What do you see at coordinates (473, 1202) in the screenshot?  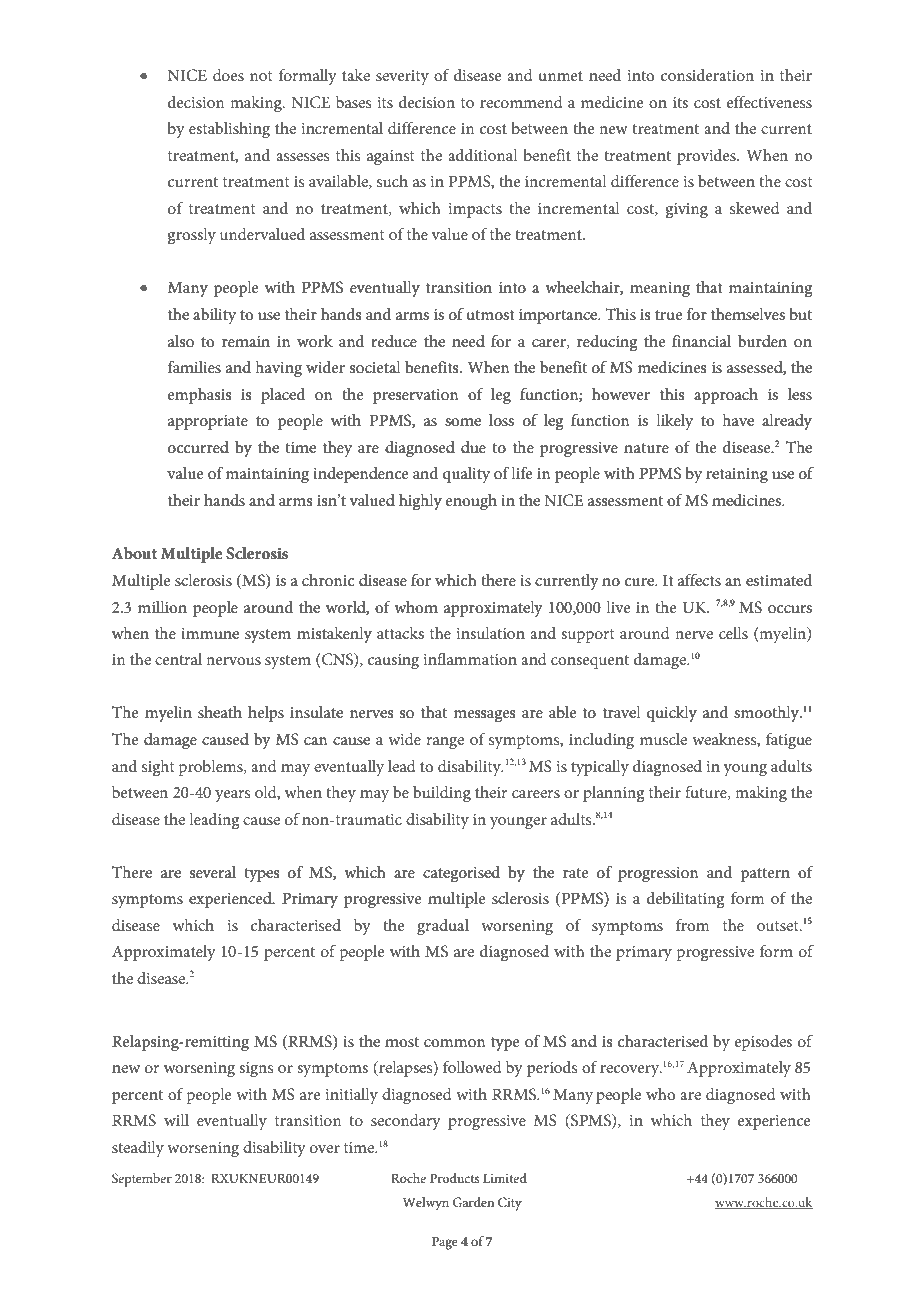 I see `Garden` at bounding box center [473, 1202].
